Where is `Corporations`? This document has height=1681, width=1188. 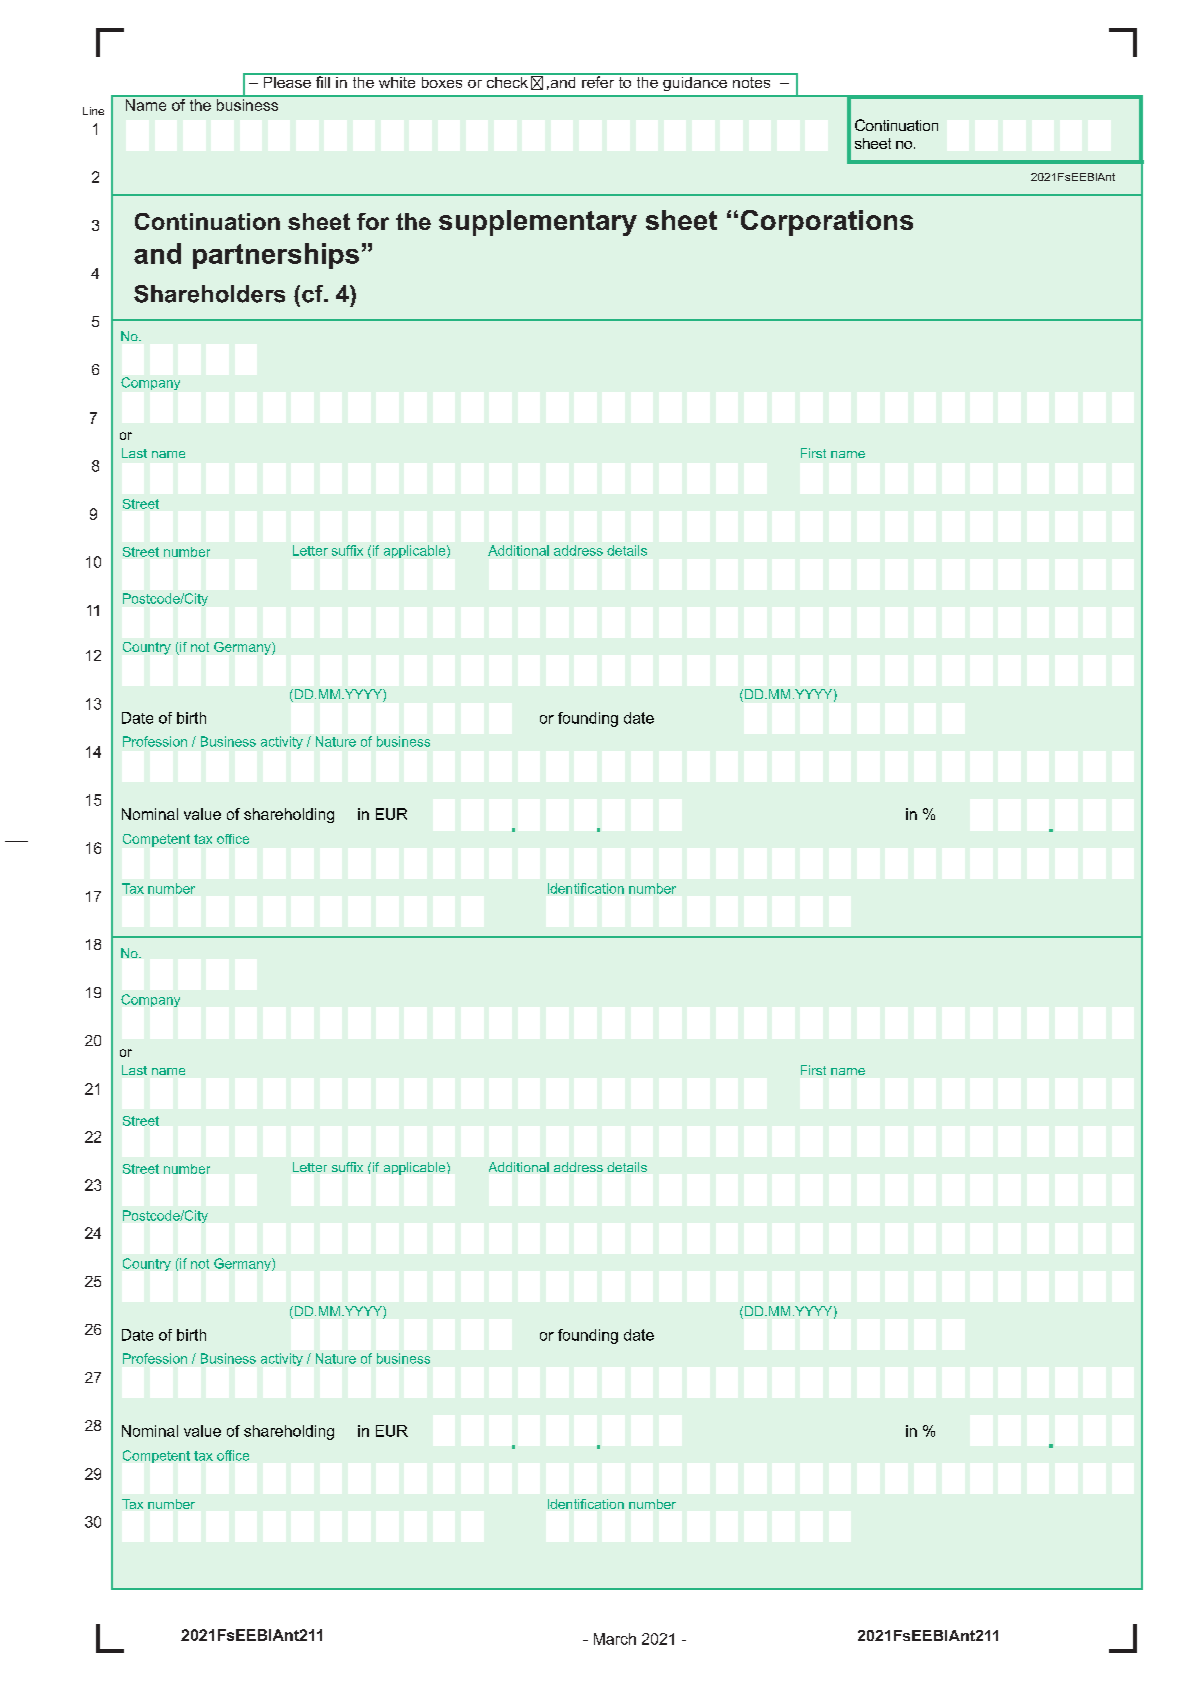
Corporations is located at coordinates (827, 223).
